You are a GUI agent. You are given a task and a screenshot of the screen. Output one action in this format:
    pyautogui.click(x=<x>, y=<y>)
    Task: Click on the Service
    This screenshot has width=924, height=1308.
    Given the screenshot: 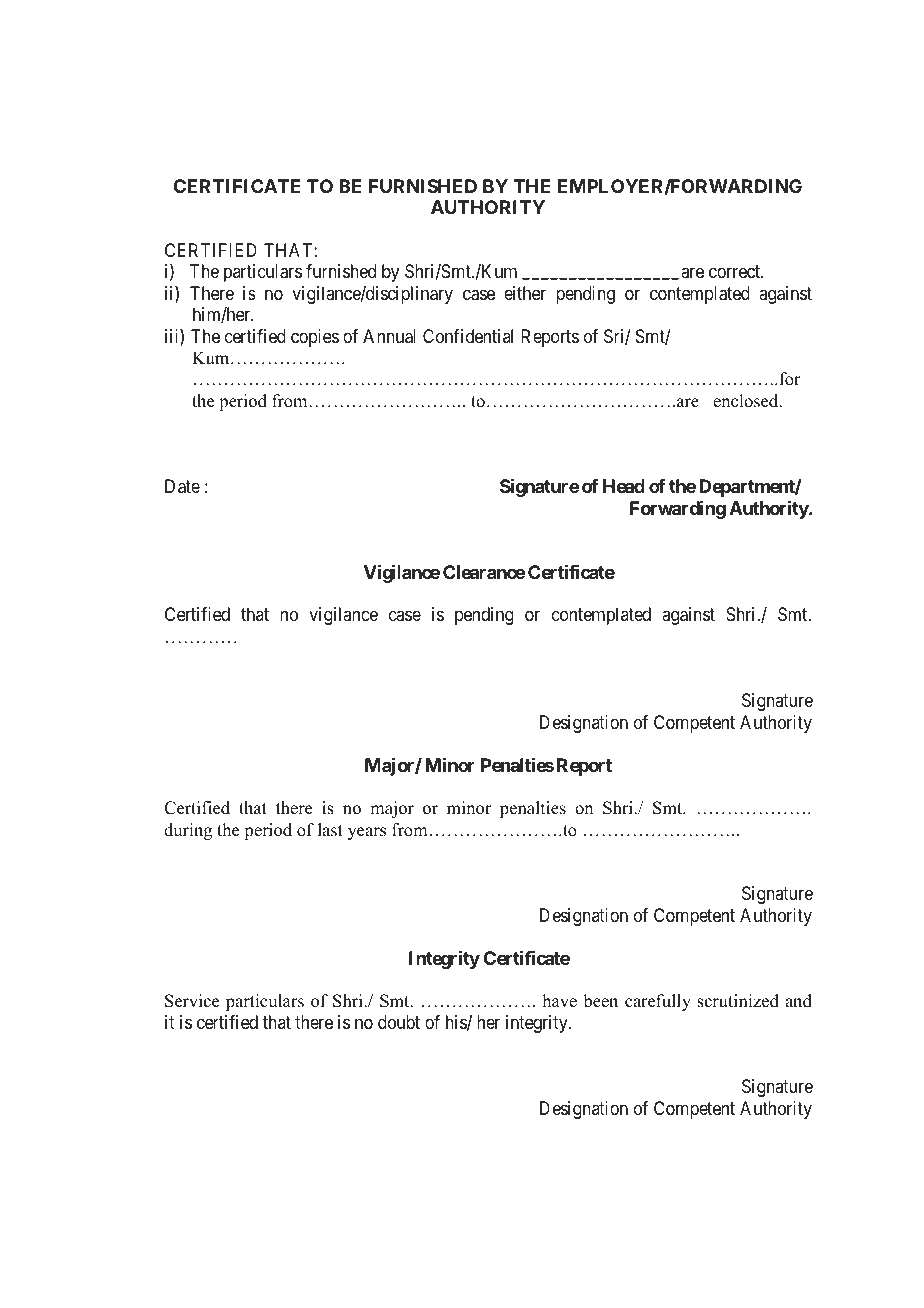 What is the action you would take?
    pyautogui.click(x=192, y=1001)
